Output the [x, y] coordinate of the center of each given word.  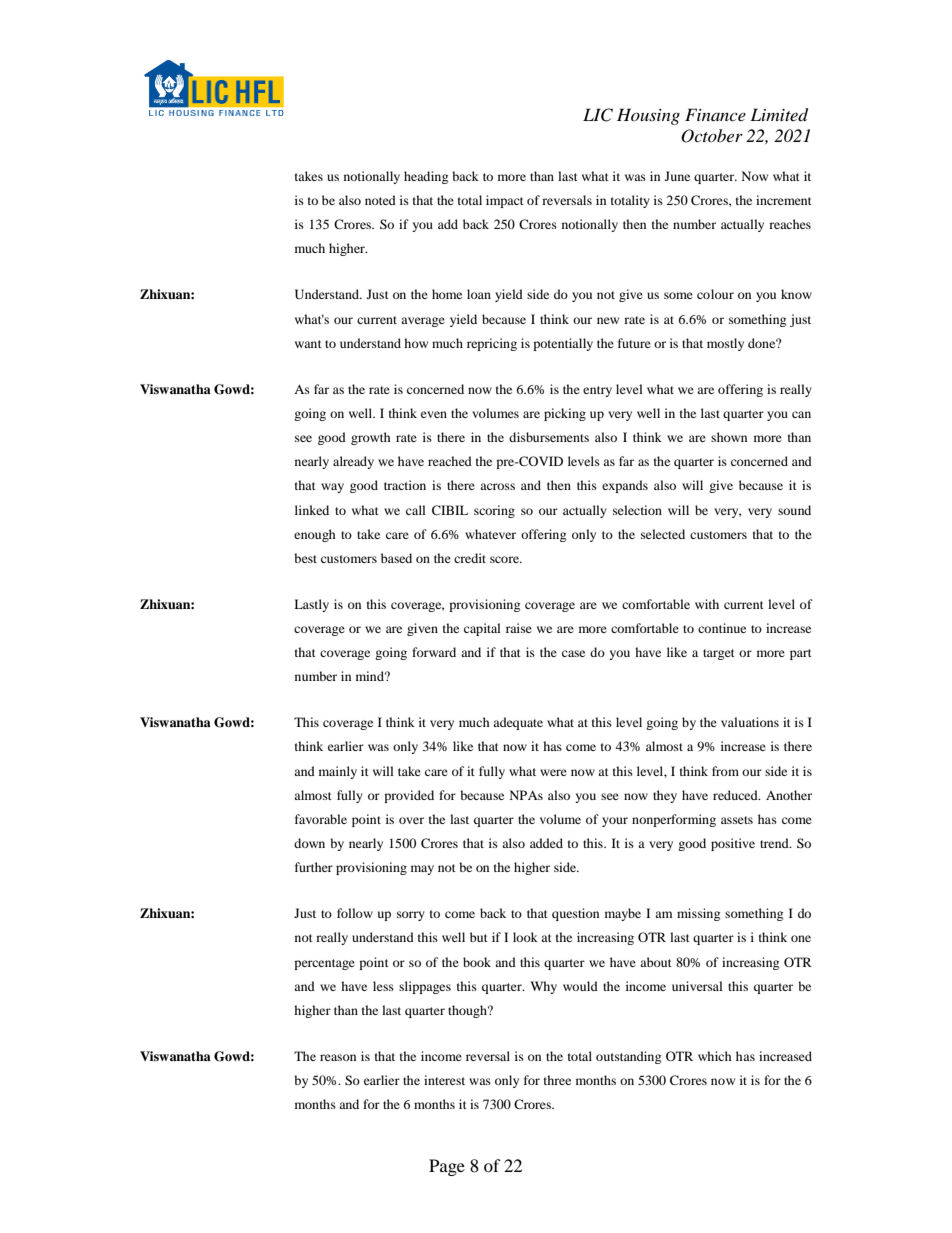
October [712, 136]
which [715, 1056]
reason [338, 1057]
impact [505, 201]
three [557, 1080]
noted [380, 200]
